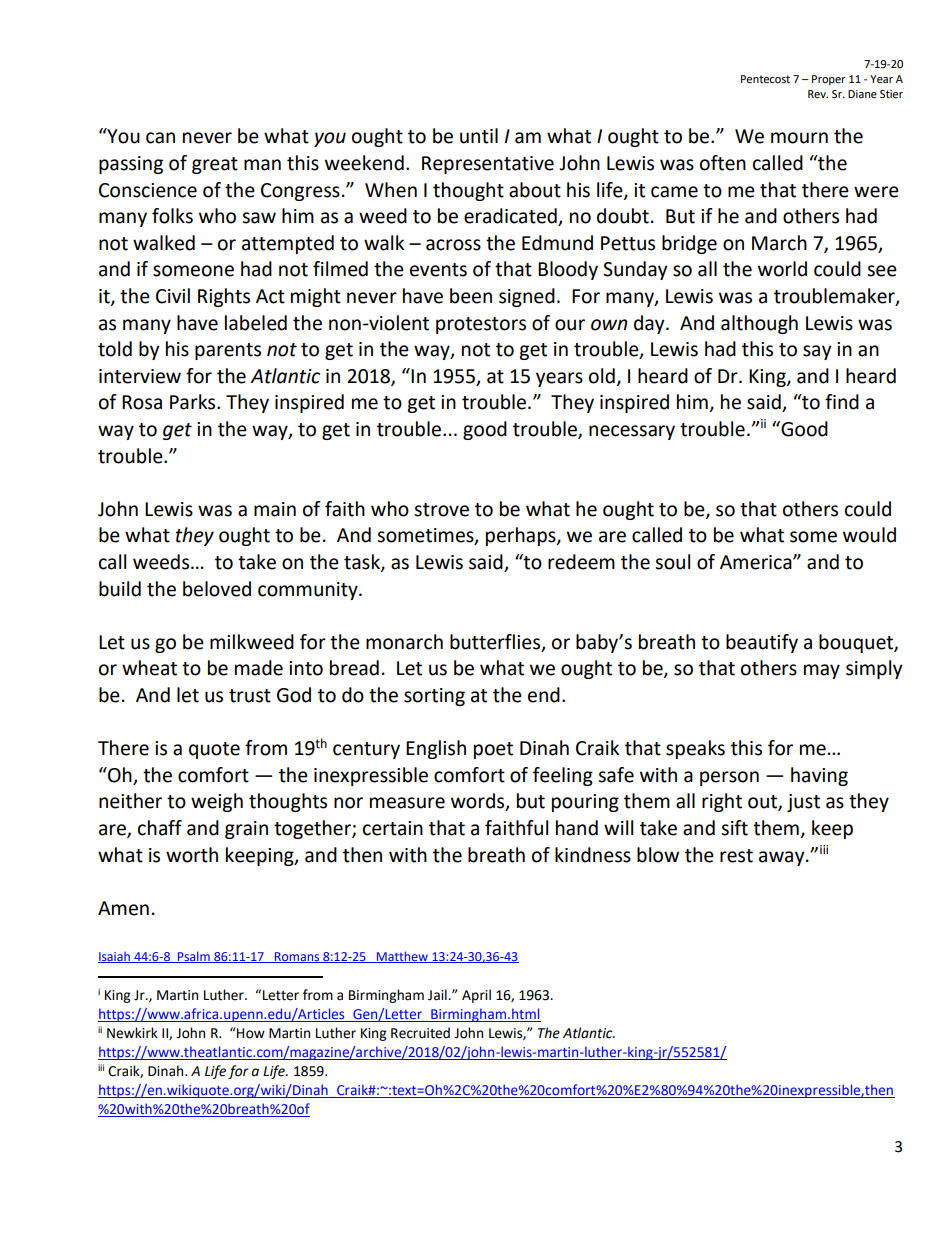  What do you see at coordinates (250, 696) in the page?
I see `trust` at bounding box center [250, 696].
